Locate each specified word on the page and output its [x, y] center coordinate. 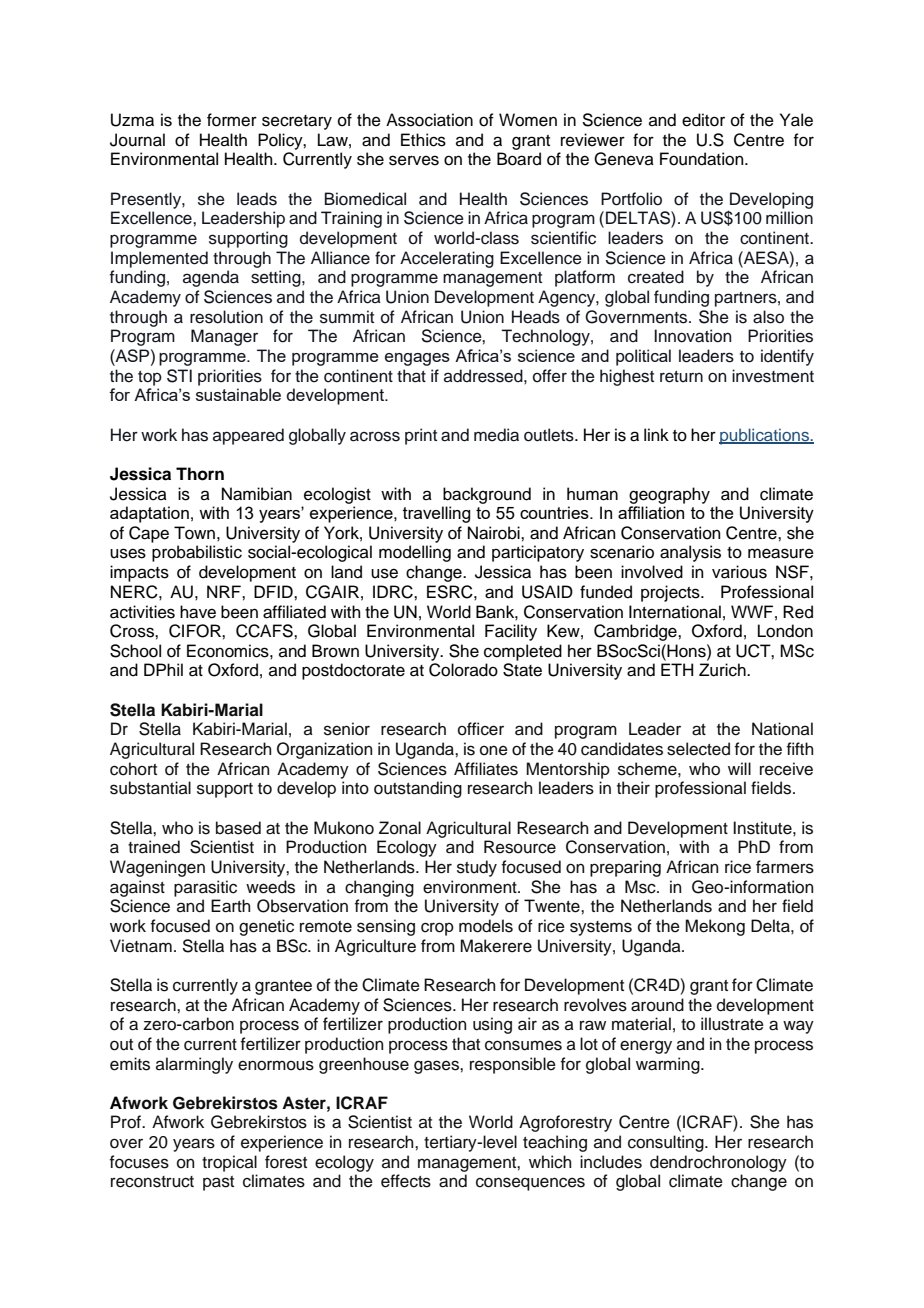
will [739, 768]
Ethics [423, 140]
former [232, 120]
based [238, 828]
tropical [229, 1163]
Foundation [703, 159]
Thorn [200, 474]
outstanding [418, 789]
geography [669, 495]
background [487, 495]
